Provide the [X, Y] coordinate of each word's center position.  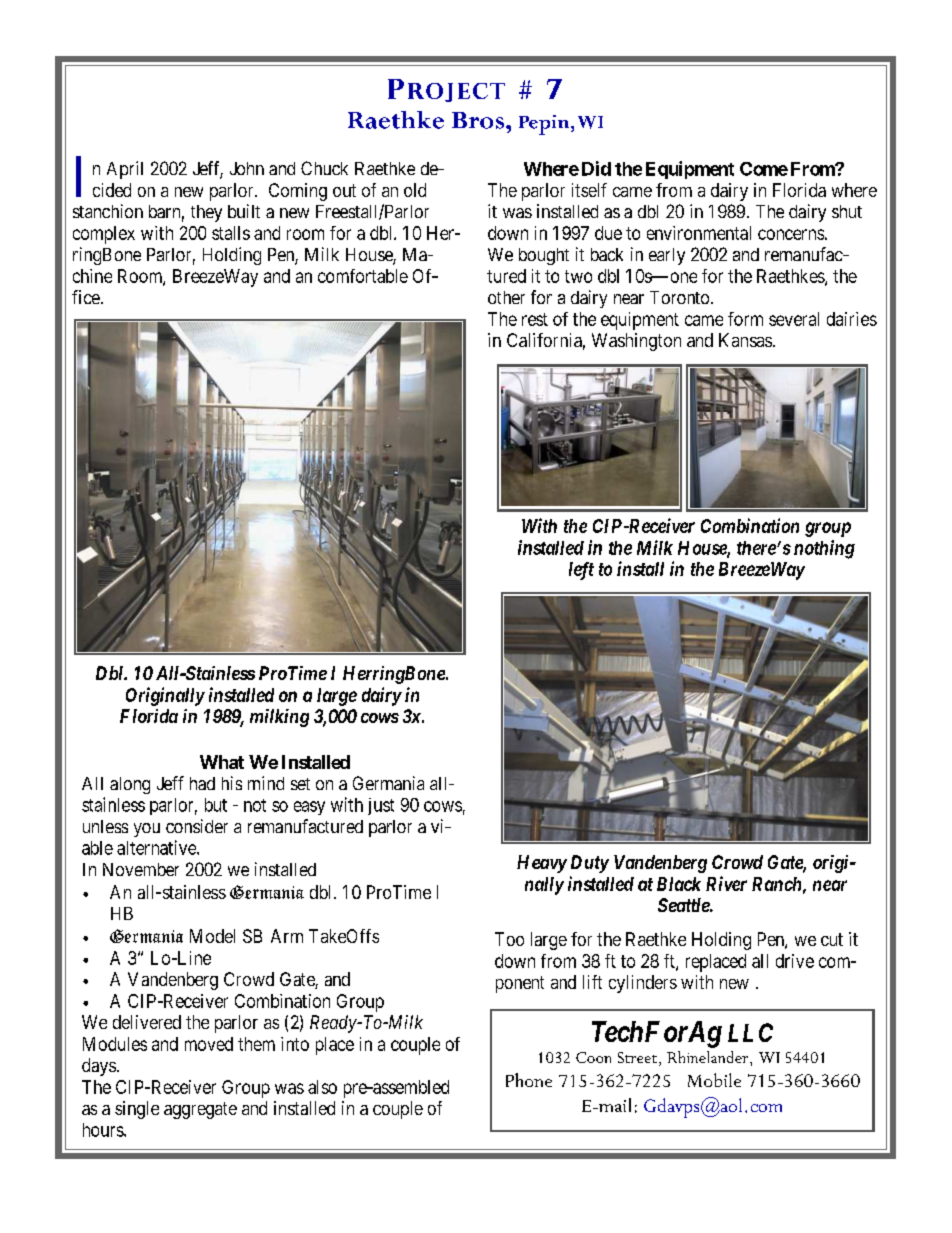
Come [764, 169]
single [137, 1110]
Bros [478, 120]
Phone [529, 1080]
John [247, 168]
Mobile [714, 1080]
